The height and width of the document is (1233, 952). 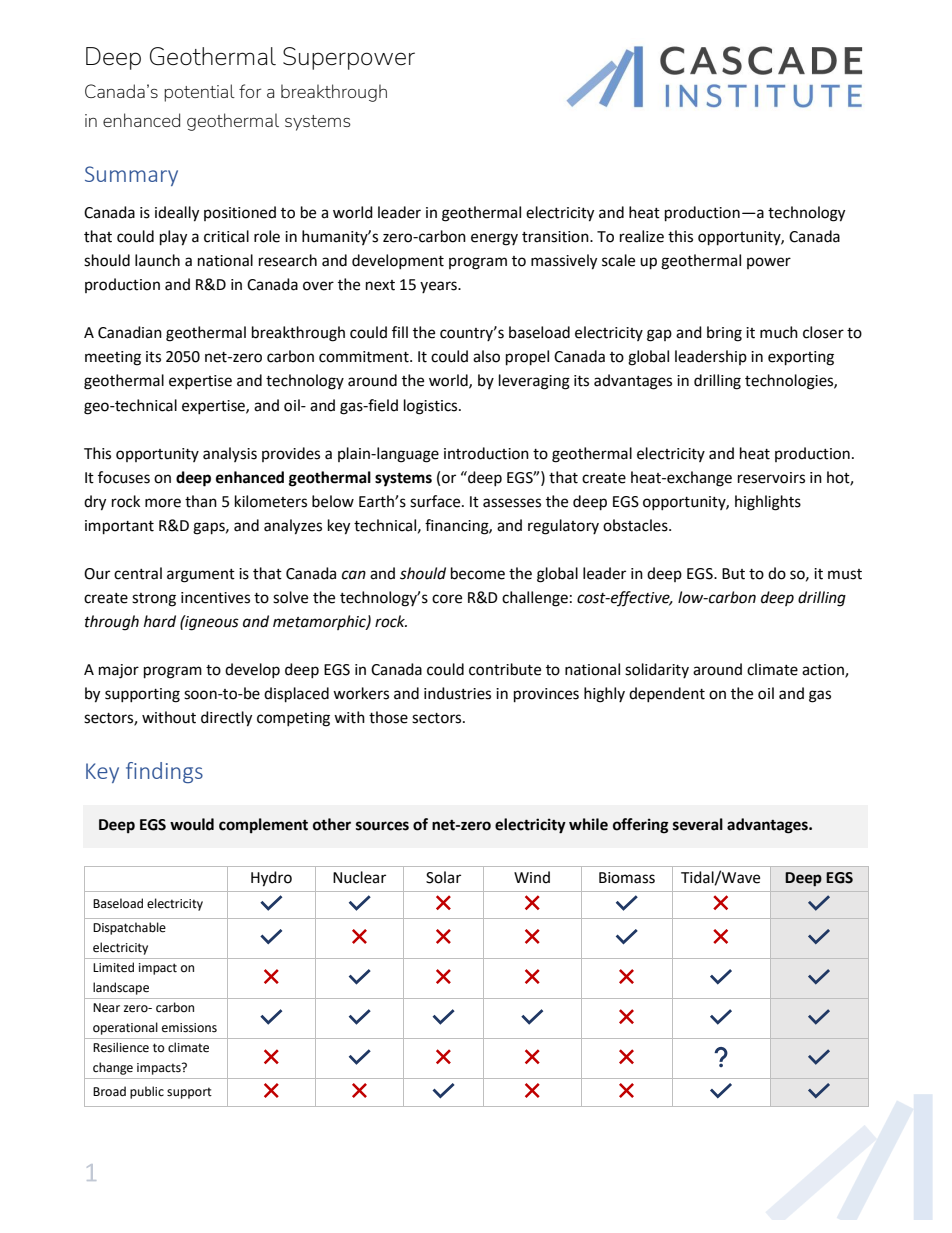 I want to click on energy, so click(x=494, y=239).
